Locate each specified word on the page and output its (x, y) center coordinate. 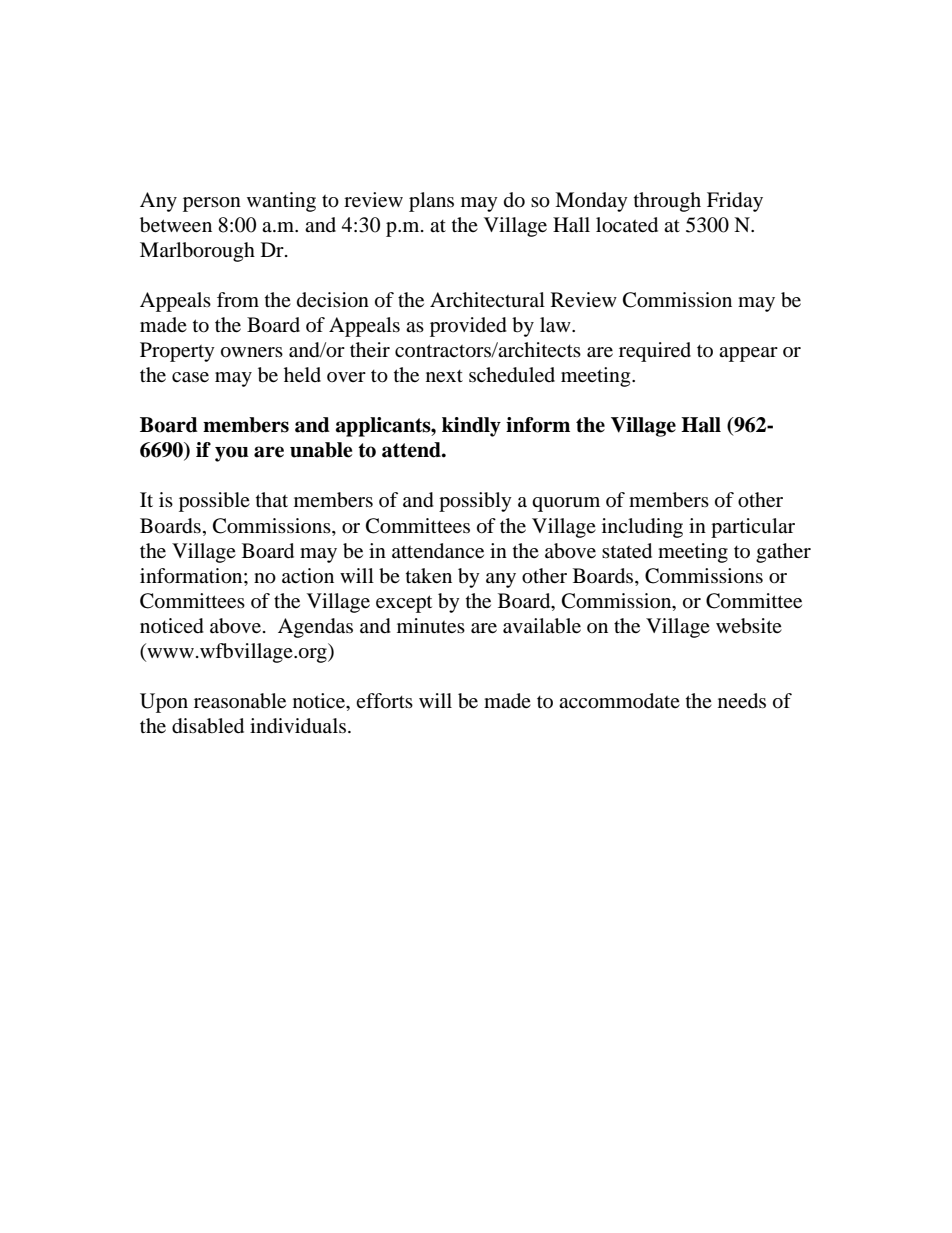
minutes (431, 625)
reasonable (240, 701)
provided (468, 327)
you (232, 454)
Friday (735, 202)
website (749, 626)
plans (431, 202)
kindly (471, 427)
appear (748, 354)
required (655, 352)
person (212, 204)
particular (753, 528)
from (238, 300)
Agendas (315, 628)
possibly (475, 502)
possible (214, 502)
